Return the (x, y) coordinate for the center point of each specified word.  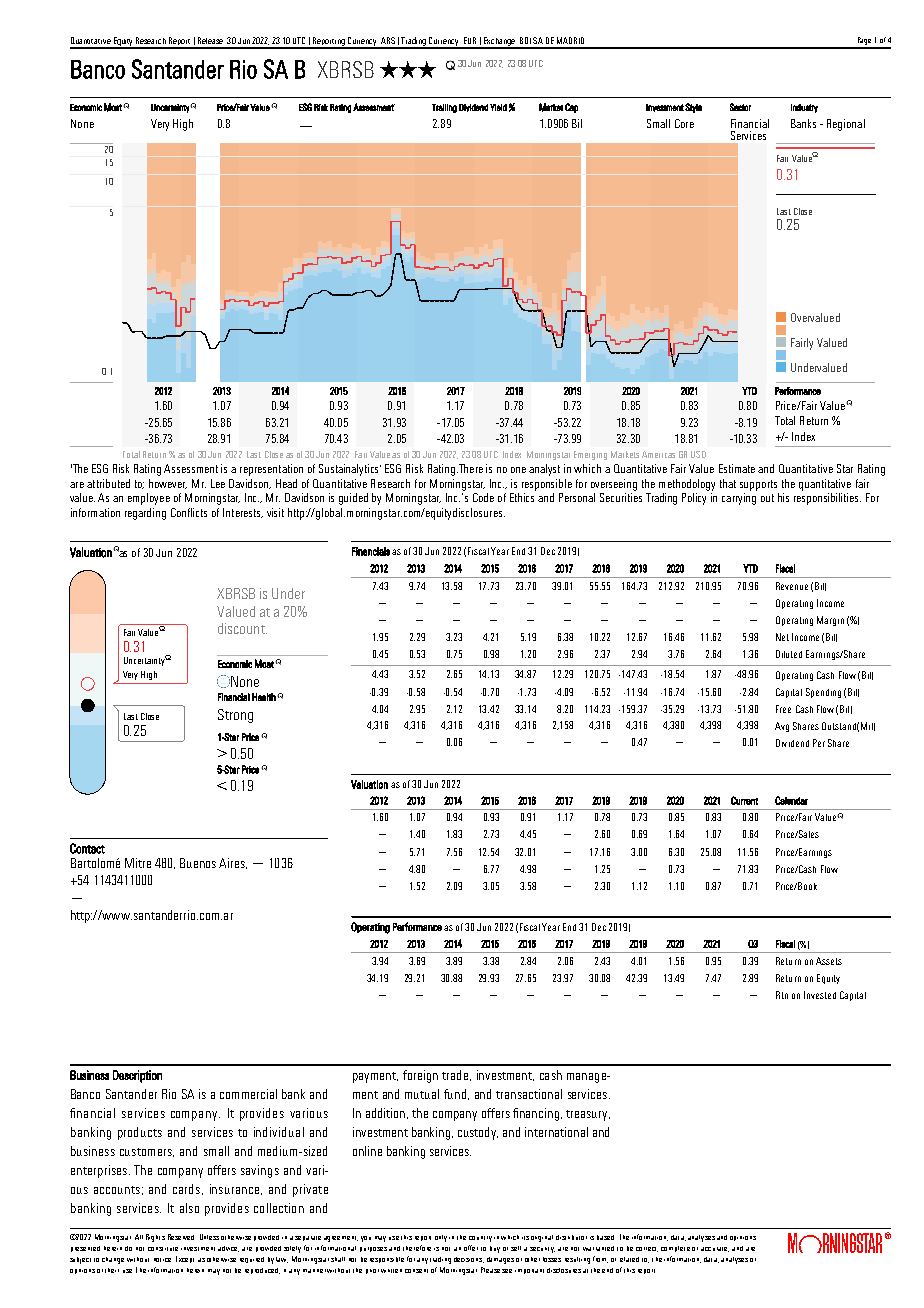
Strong (235, 716)
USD (698, 454)
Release (210, 40)
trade (456, 1075)
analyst (544, 470)
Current (744, 800)
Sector (740, 107)
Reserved (181, 1237)
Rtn (782, 995)
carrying (739, 499)
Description (137, 1076)
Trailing (444, 108)
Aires (233, 863)
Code (483, 497)
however (168, 484)
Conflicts (189, 512)
